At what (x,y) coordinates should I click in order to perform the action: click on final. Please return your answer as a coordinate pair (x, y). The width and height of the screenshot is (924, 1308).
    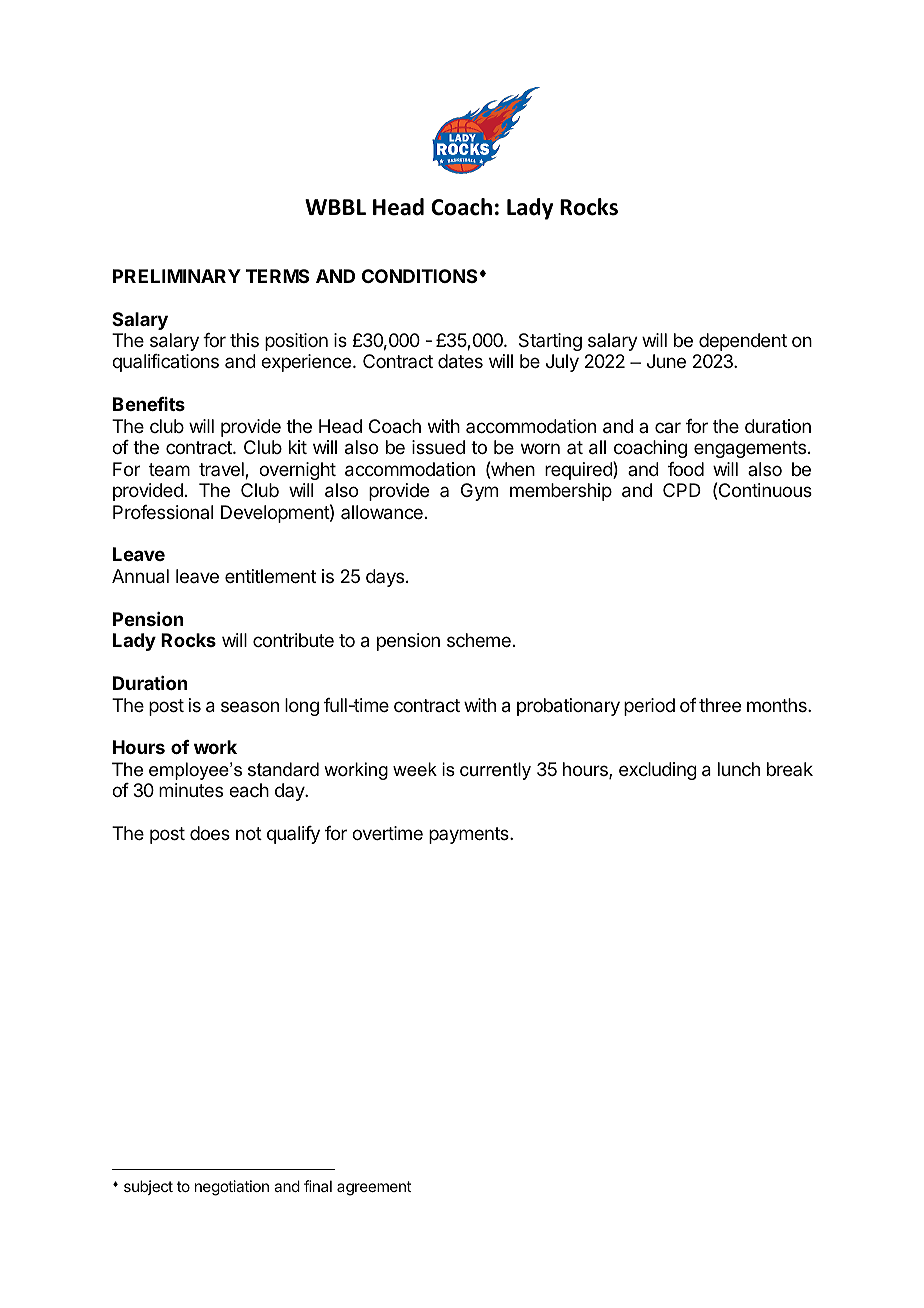
    Looking at the image, I should click on (318, 1186).
